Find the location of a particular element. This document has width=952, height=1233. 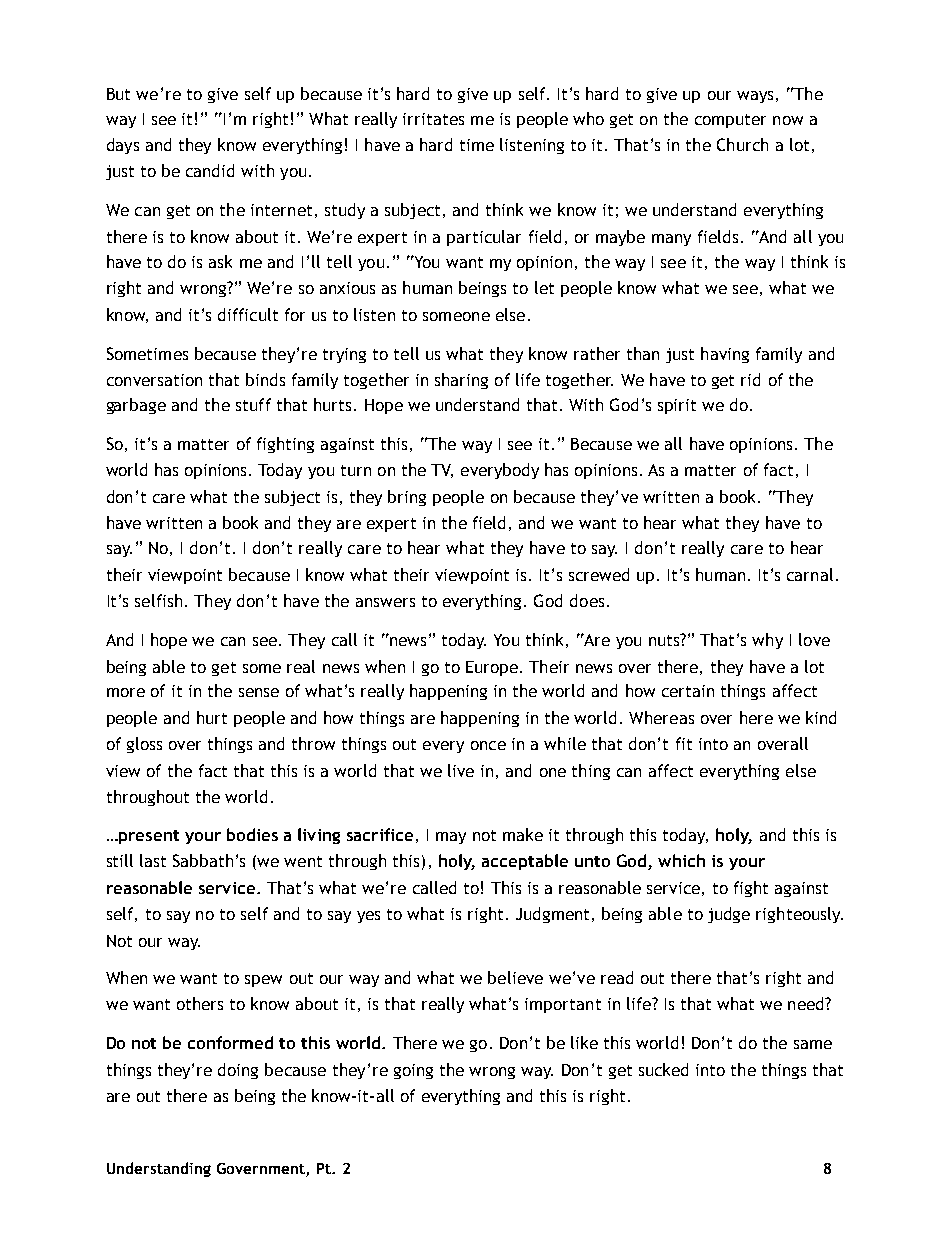

last is located at coordinates (153, 860).
